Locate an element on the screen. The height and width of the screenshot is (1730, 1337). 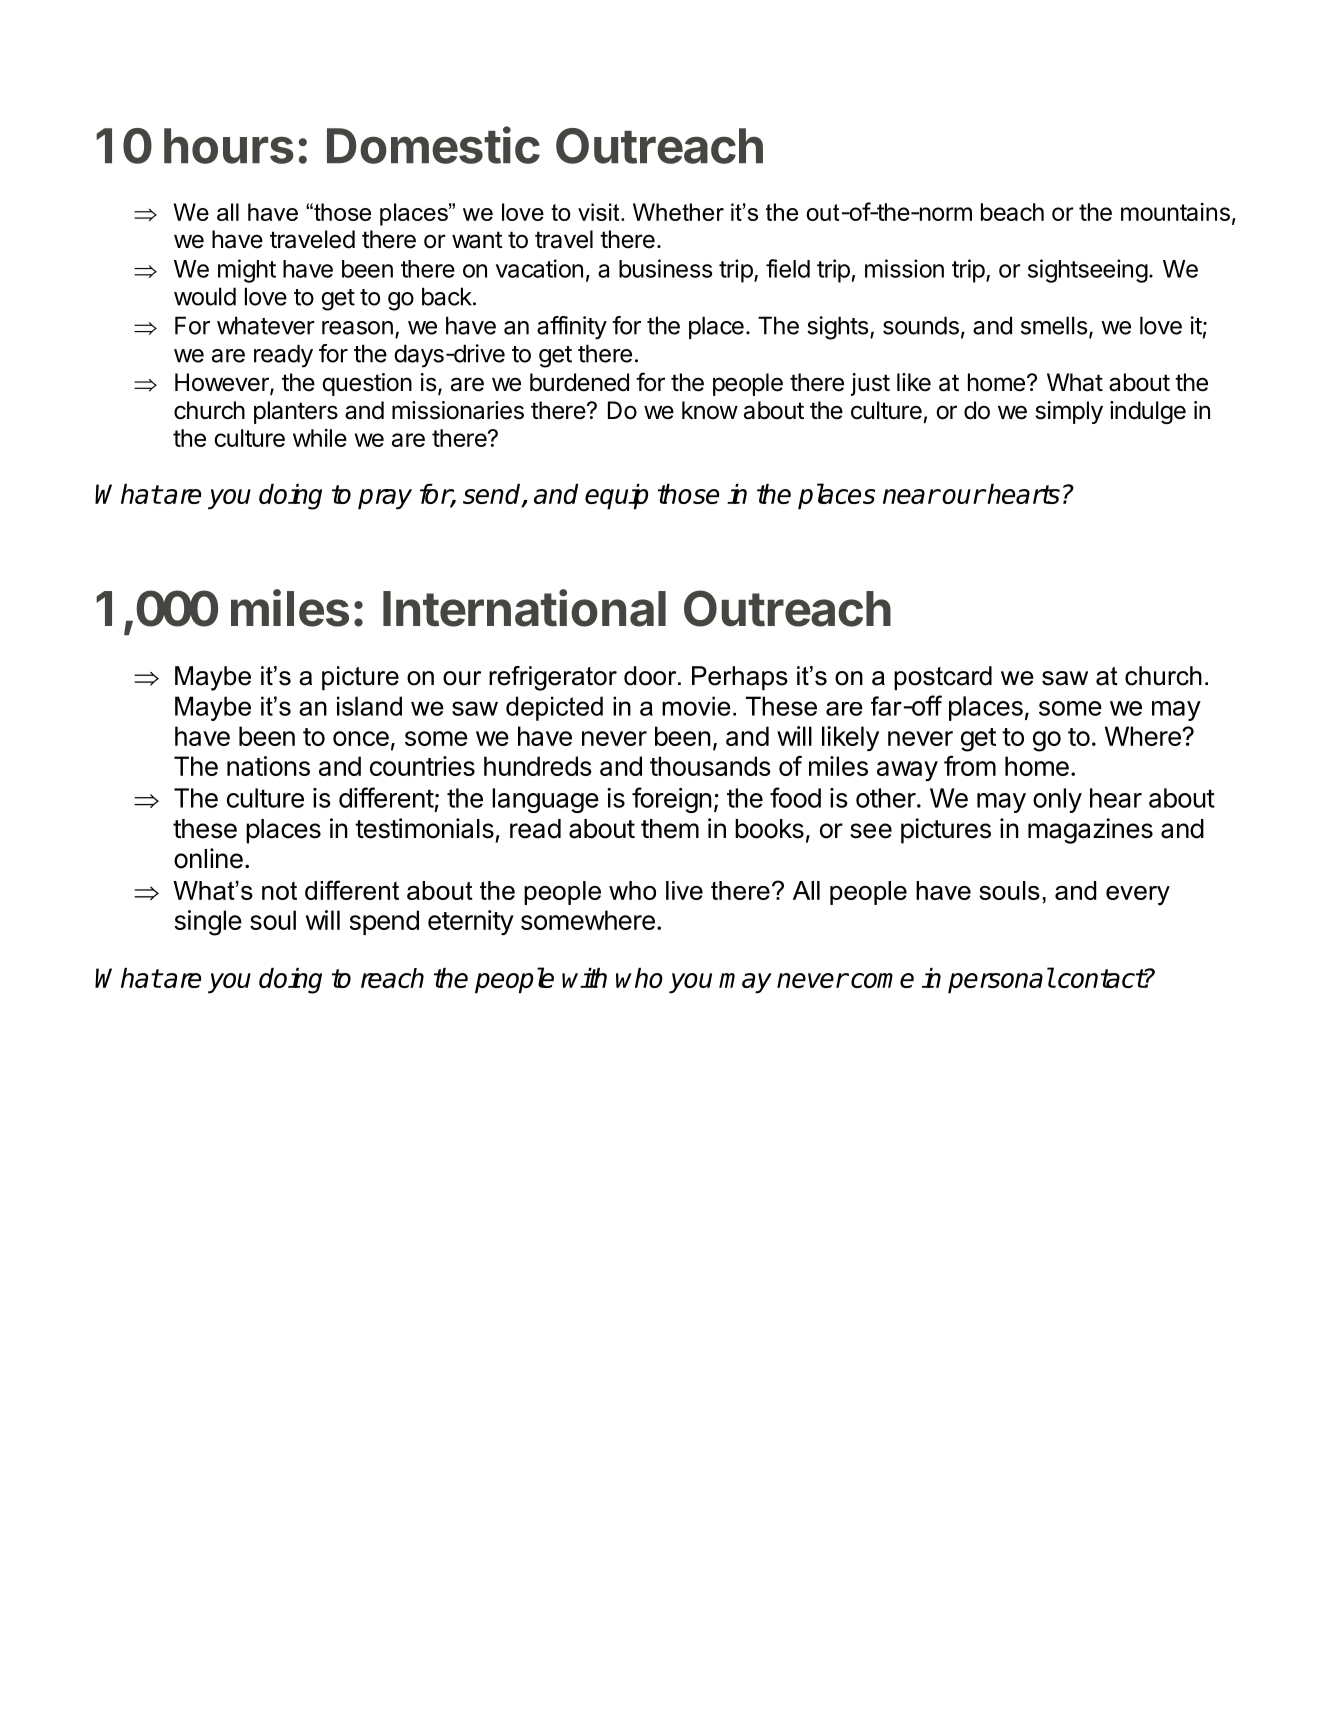
know is located at coordinates (710, 410).
